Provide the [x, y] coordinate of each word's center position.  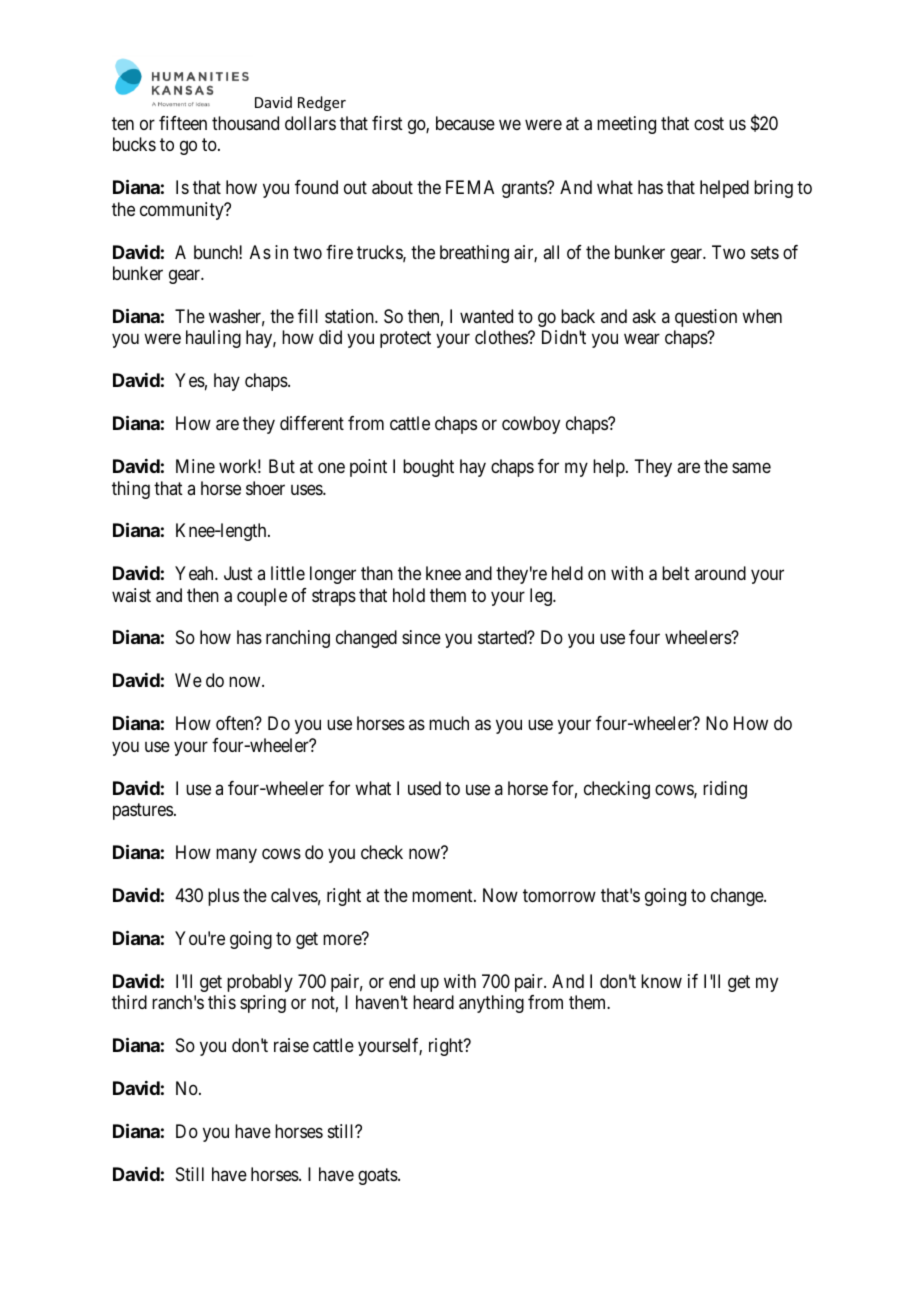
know [661, 981]
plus [223, 897]
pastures [143, 811]
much [449, 723]
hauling [213, 339]
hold [409, 595]
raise [291, 1045]
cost [709, 123]
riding [725, 790]
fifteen [183, 123]
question [706, 318]
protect [405, 340]
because [465, 123]
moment [443, 895]
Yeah [195, 573]
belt [676, 573]
